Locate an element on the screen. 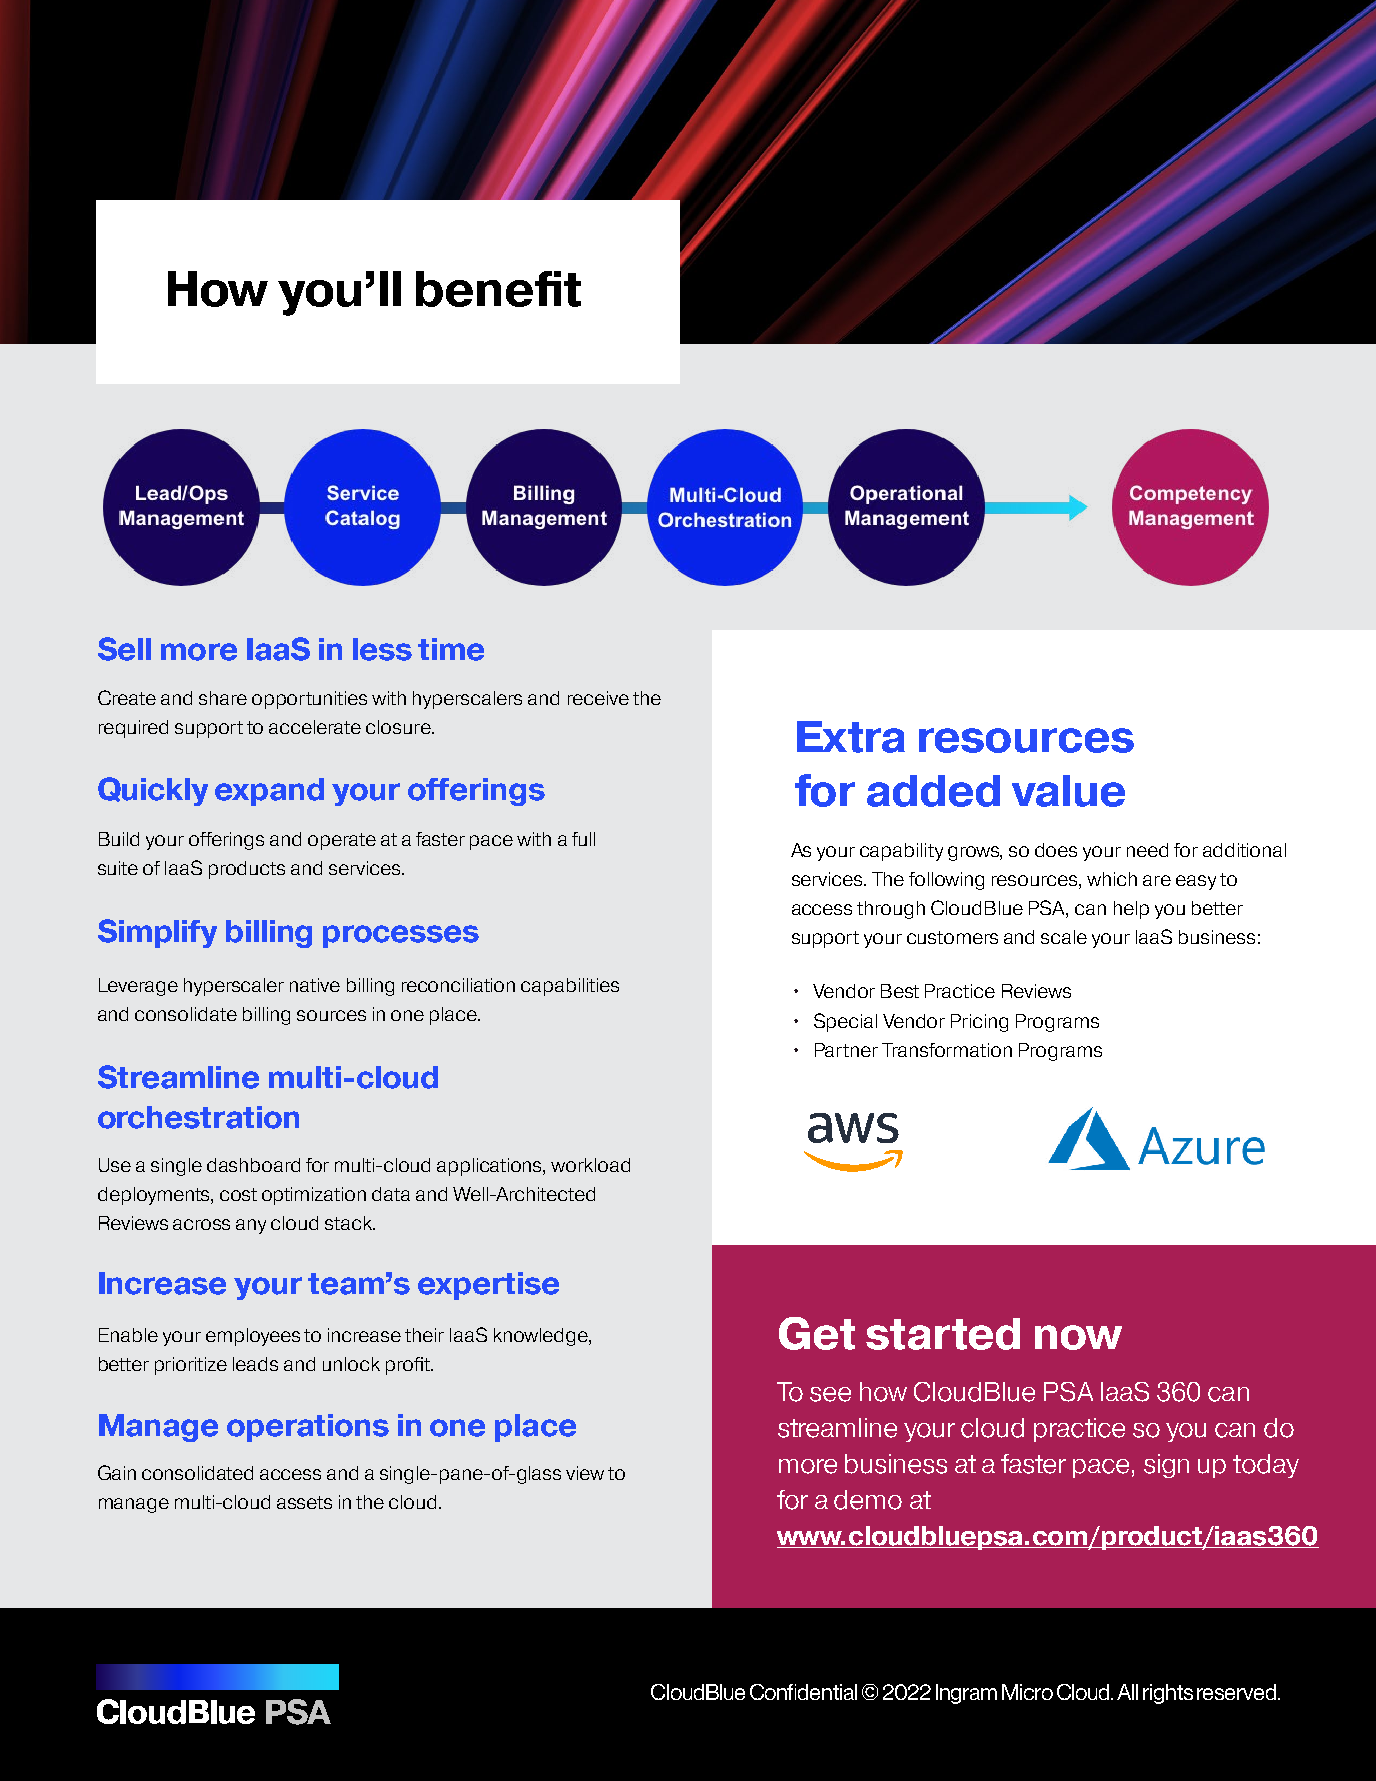 This screenshot has height=1781, width=1376. capabilities is located at coordinates (570, 987).
